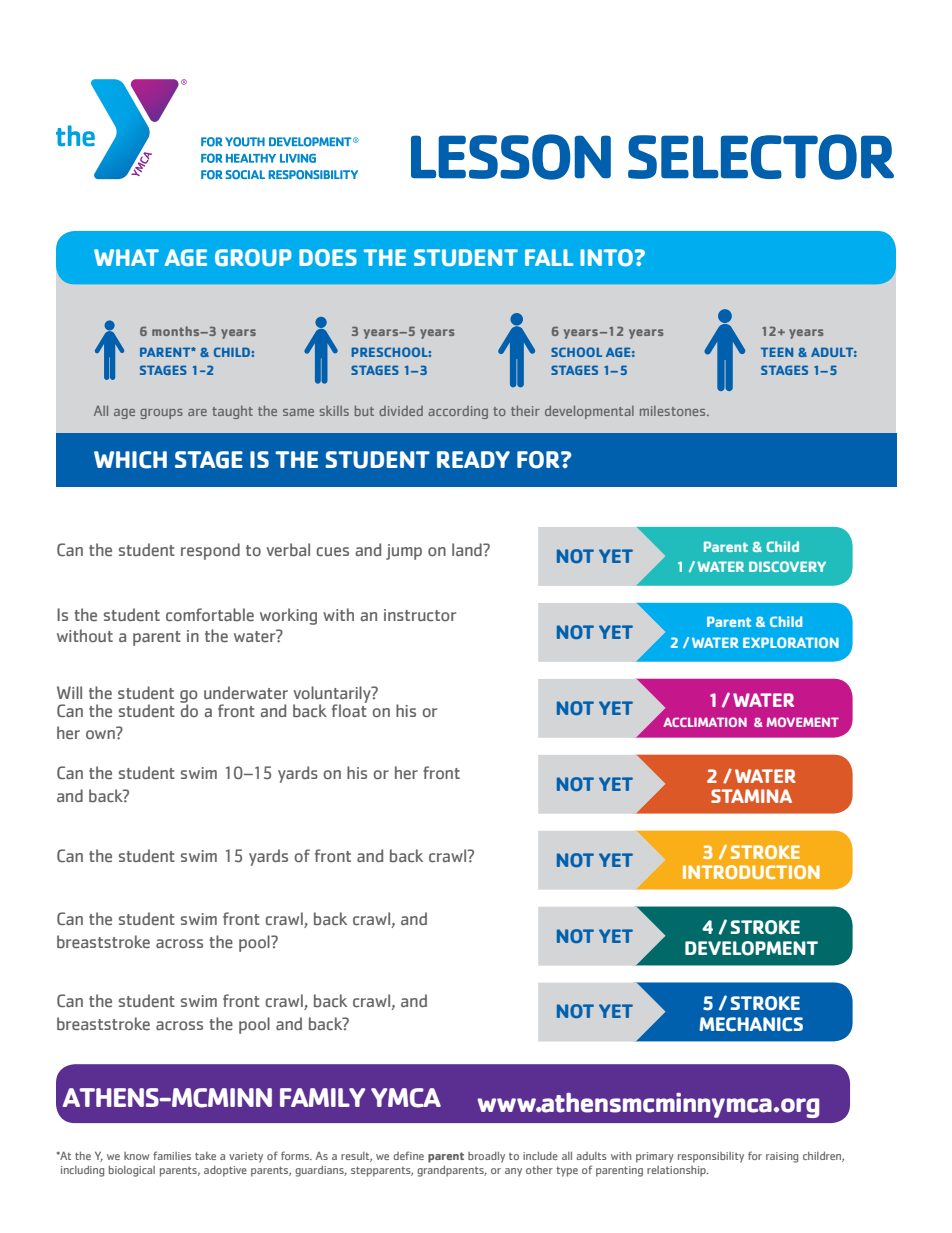 The height and width of the screenshot is (1233, 952). I want to click on SELECTOR, so click(761, 157).
